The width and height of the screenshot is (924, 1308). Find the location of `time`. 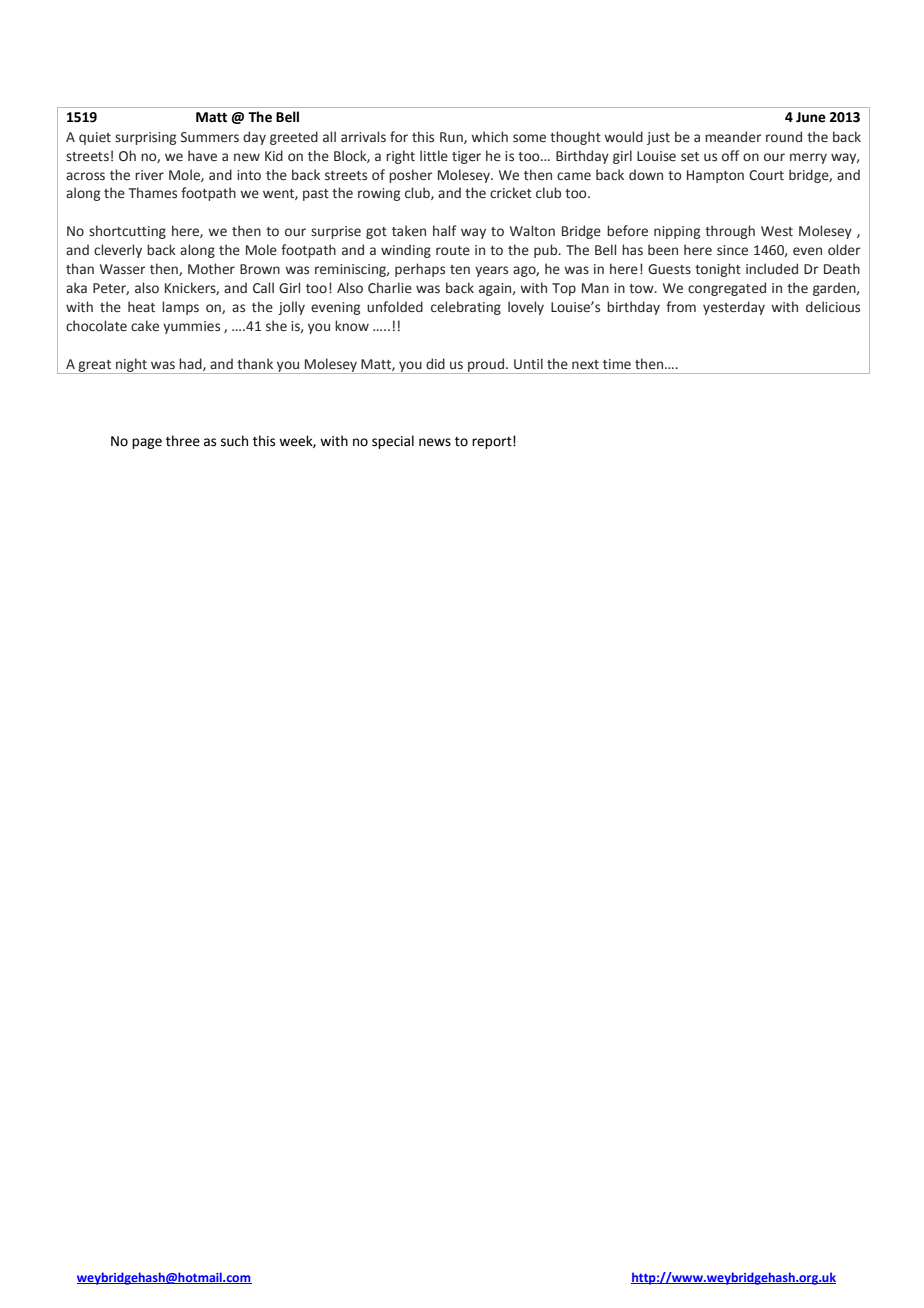

time is located at coordinates (617, 364).
